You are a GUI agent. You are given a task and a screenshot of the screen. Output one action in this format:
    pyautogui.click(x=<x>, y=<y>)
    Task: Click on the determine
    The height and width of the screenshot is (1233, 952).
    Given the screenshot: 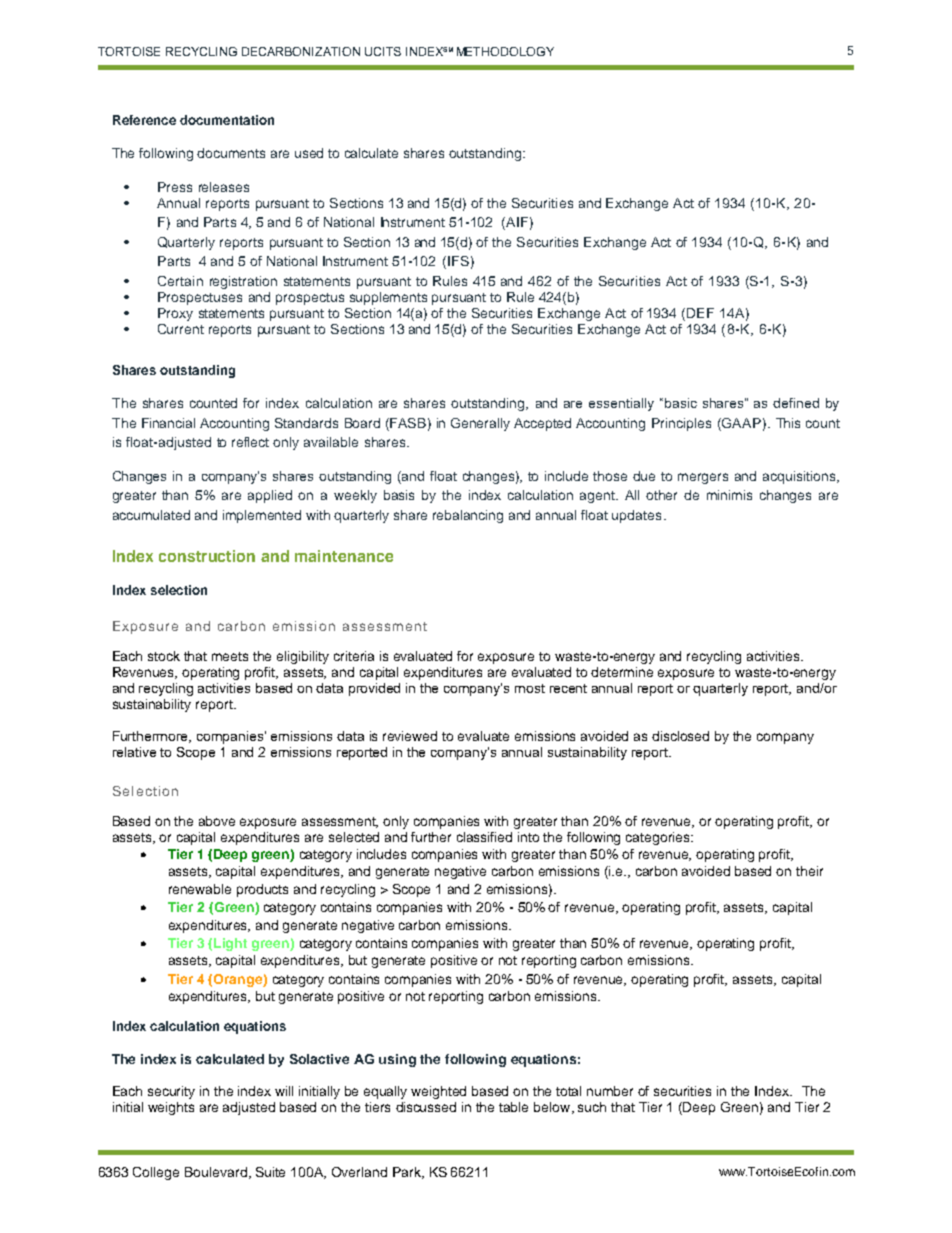 What is the action you would take?
    pyautogui.click(x=622, y=672)
